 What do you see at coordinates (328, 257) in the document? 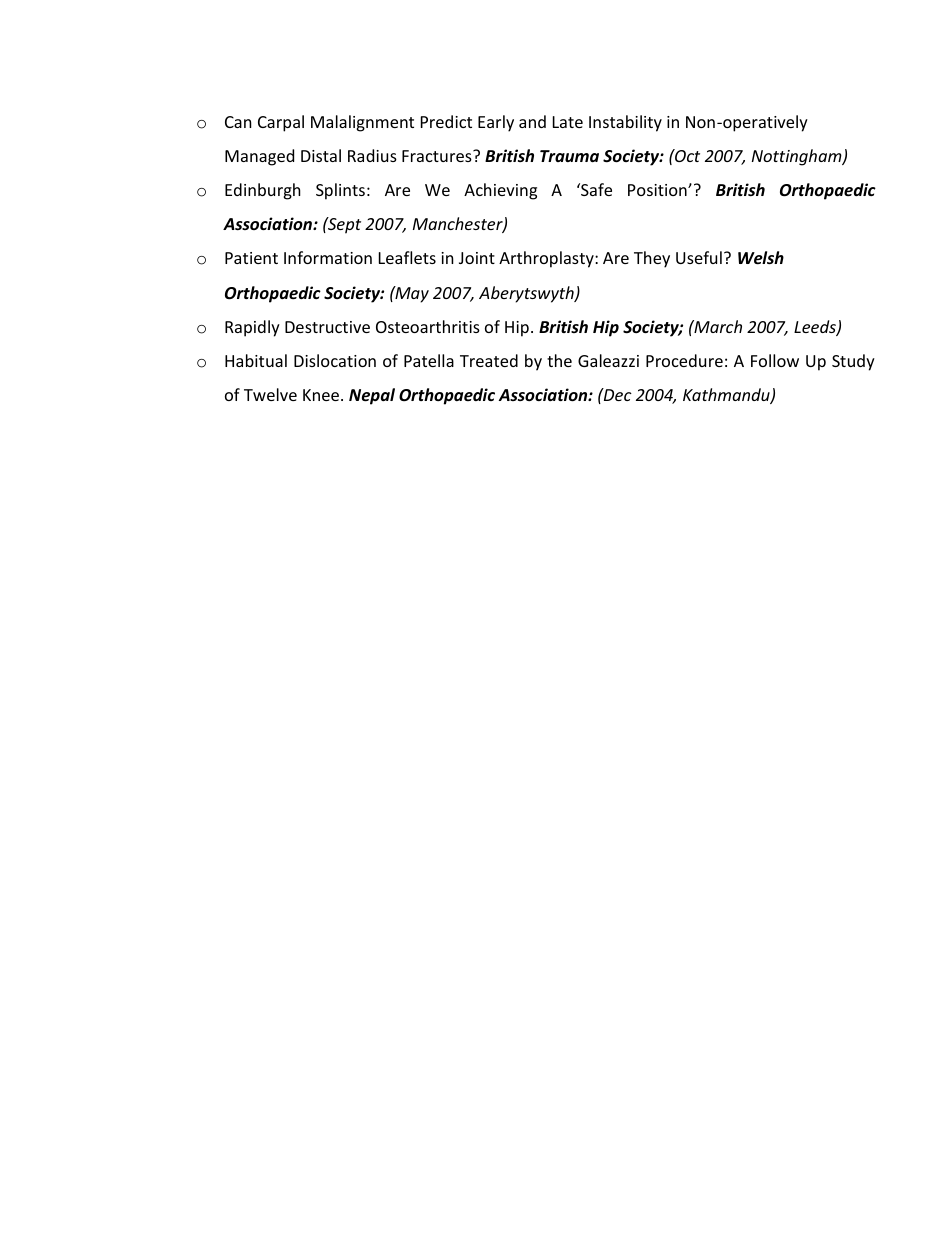
I see `Information` at bounding box center [328, 257].
